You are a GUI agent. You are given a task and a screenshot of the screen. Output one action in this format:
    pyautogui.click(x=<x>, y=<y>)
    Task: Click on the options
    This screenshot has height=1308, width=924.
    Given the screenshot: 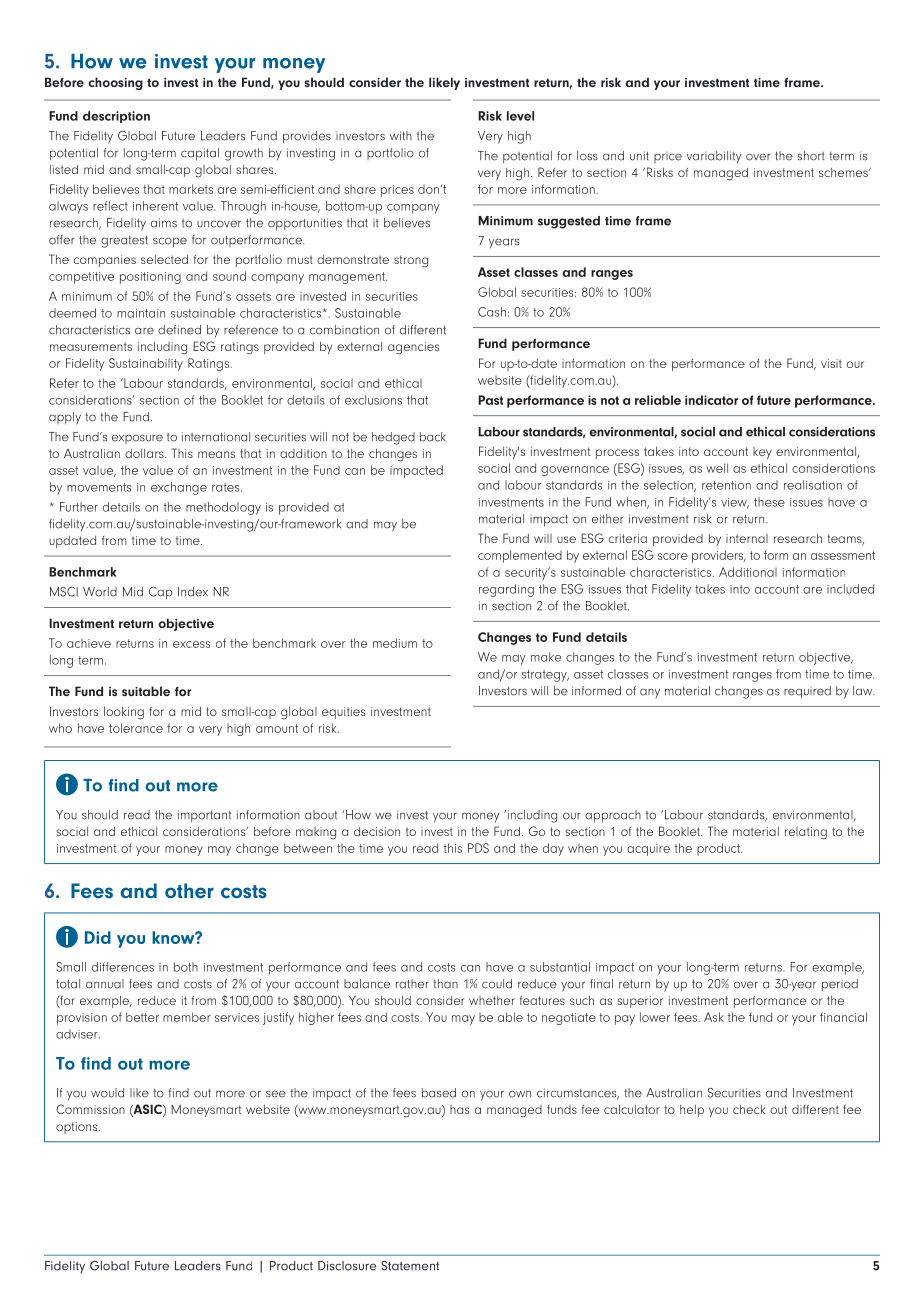 What is the action you would take?
    pyautogui.click(x=78, y=1128)
